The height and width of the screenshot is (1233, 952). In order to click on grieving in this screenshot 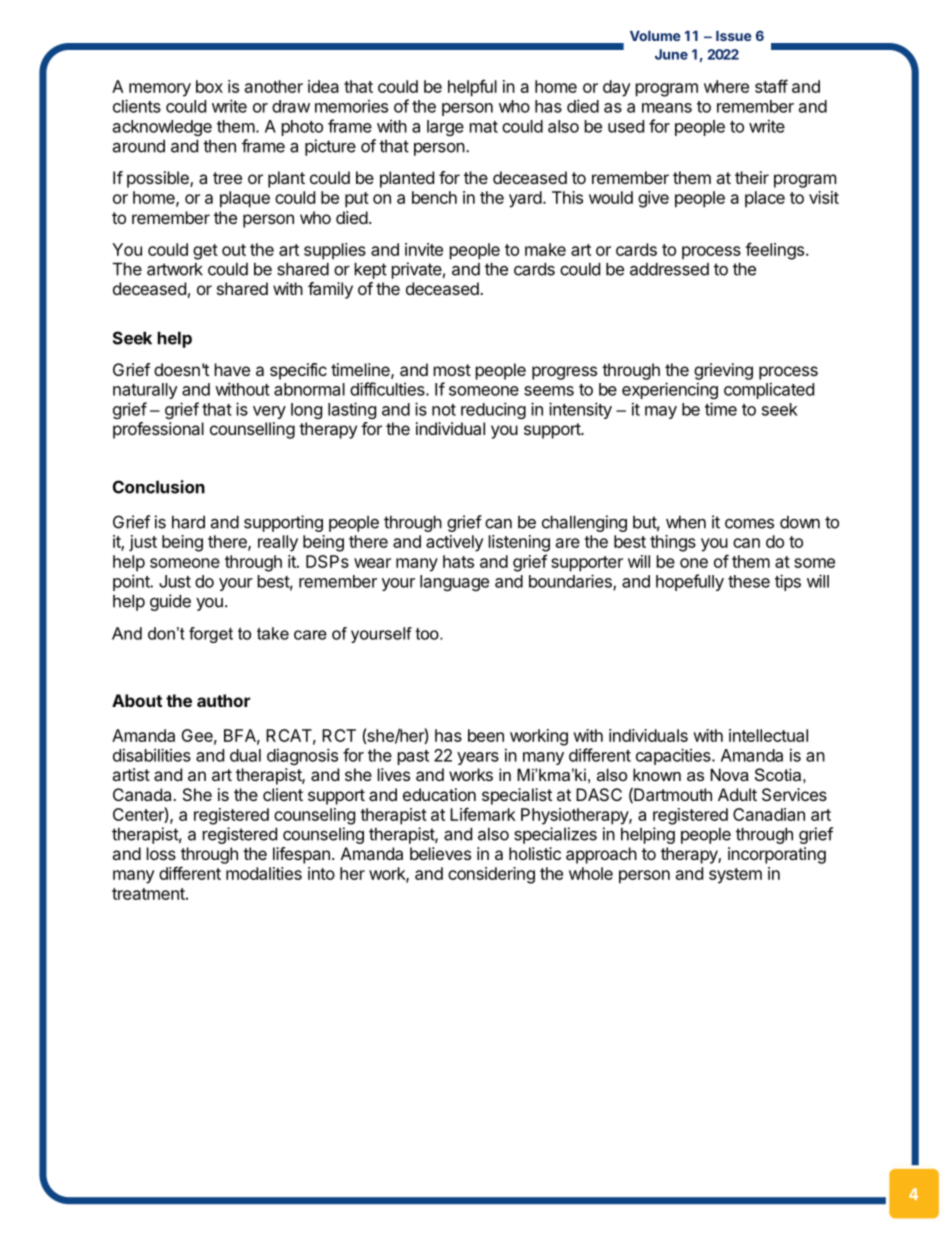, I will do `click(723, 371)`.
